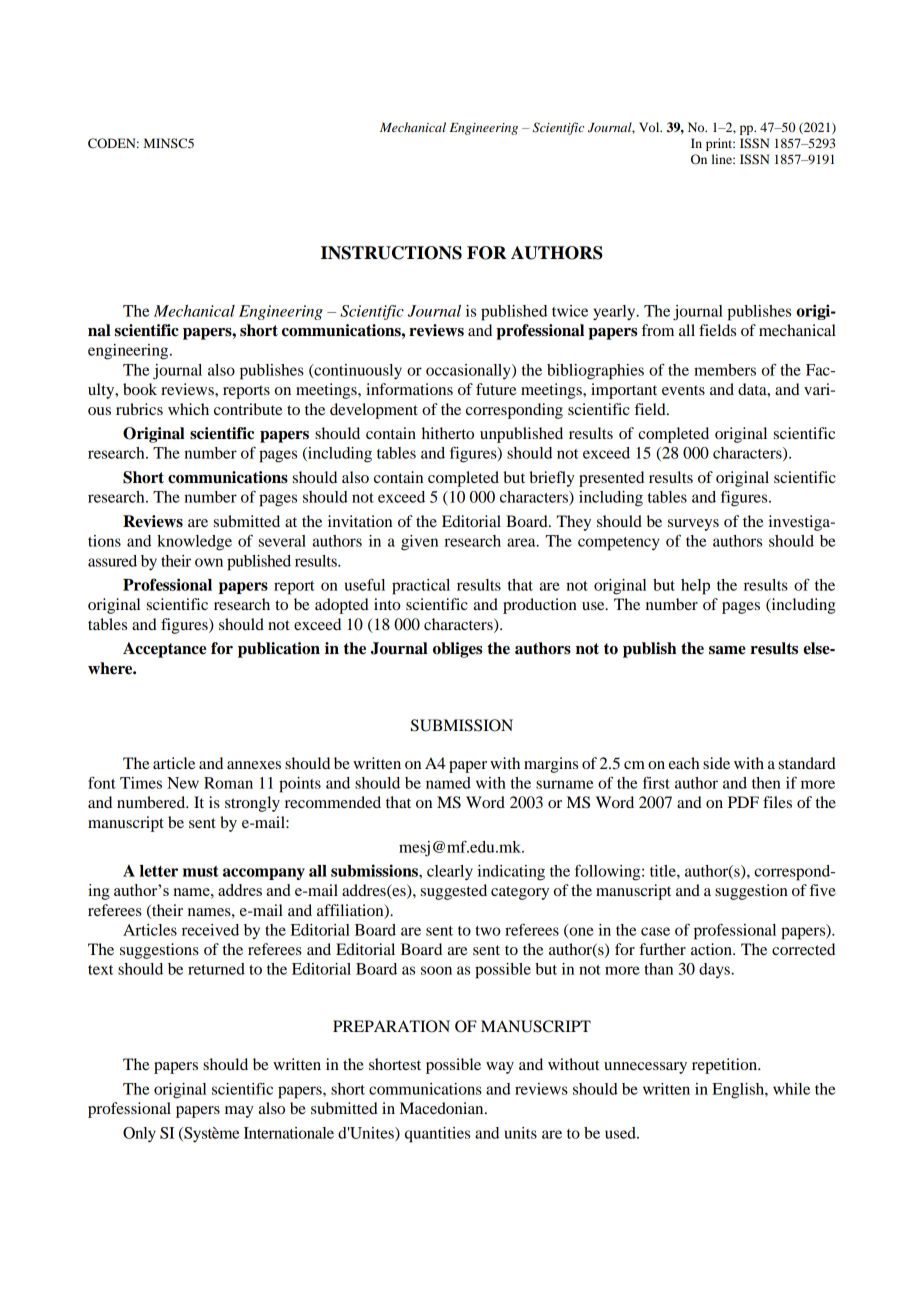 The width and height of the screenshot is (924, 1308). I want to click on PDF, so click(743, 802).
